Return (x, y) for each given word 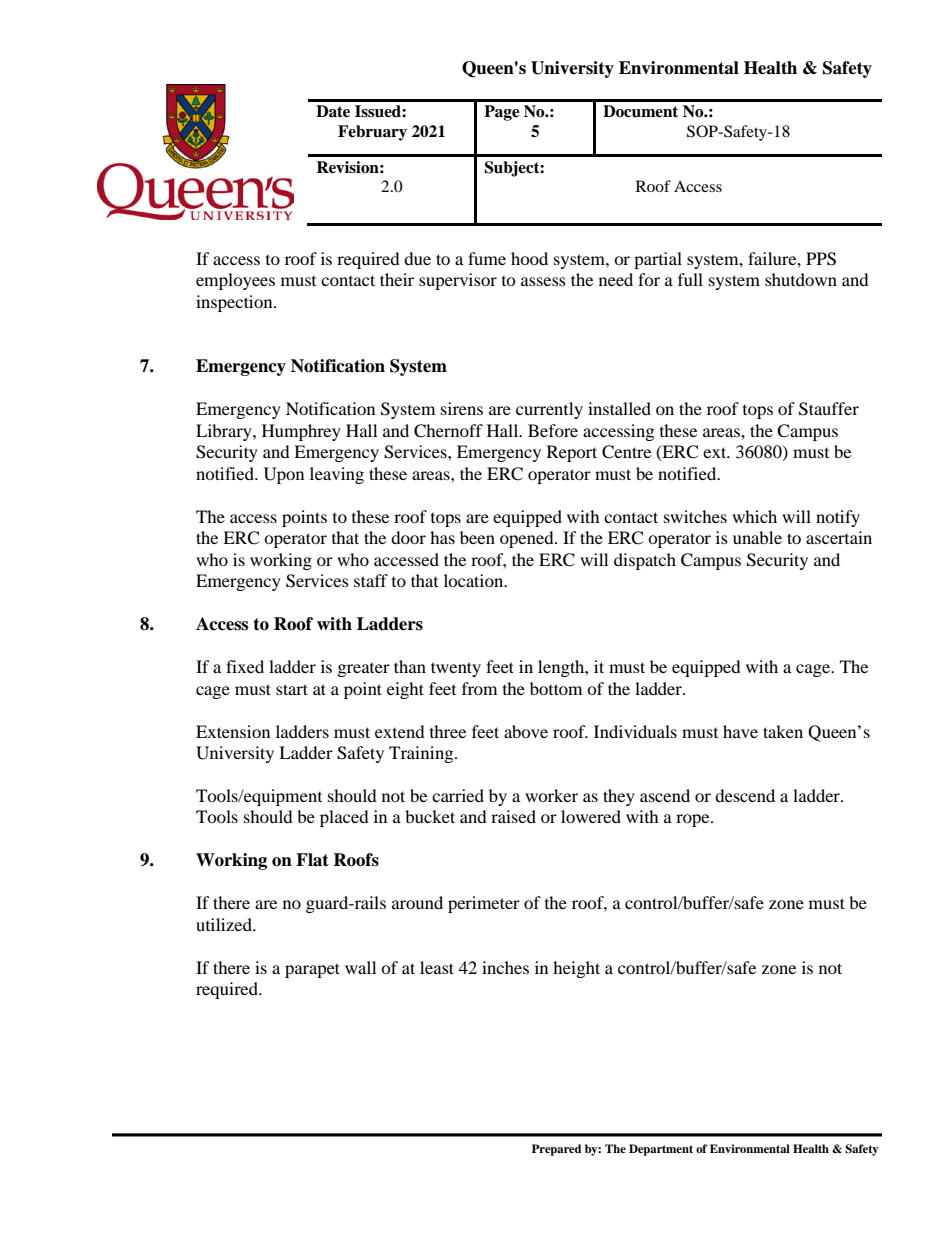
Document (640, 111)
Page (502, 113)
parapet (312, 970)
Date (333, 111)
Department (661, 1150)
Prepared (556, 1150)
